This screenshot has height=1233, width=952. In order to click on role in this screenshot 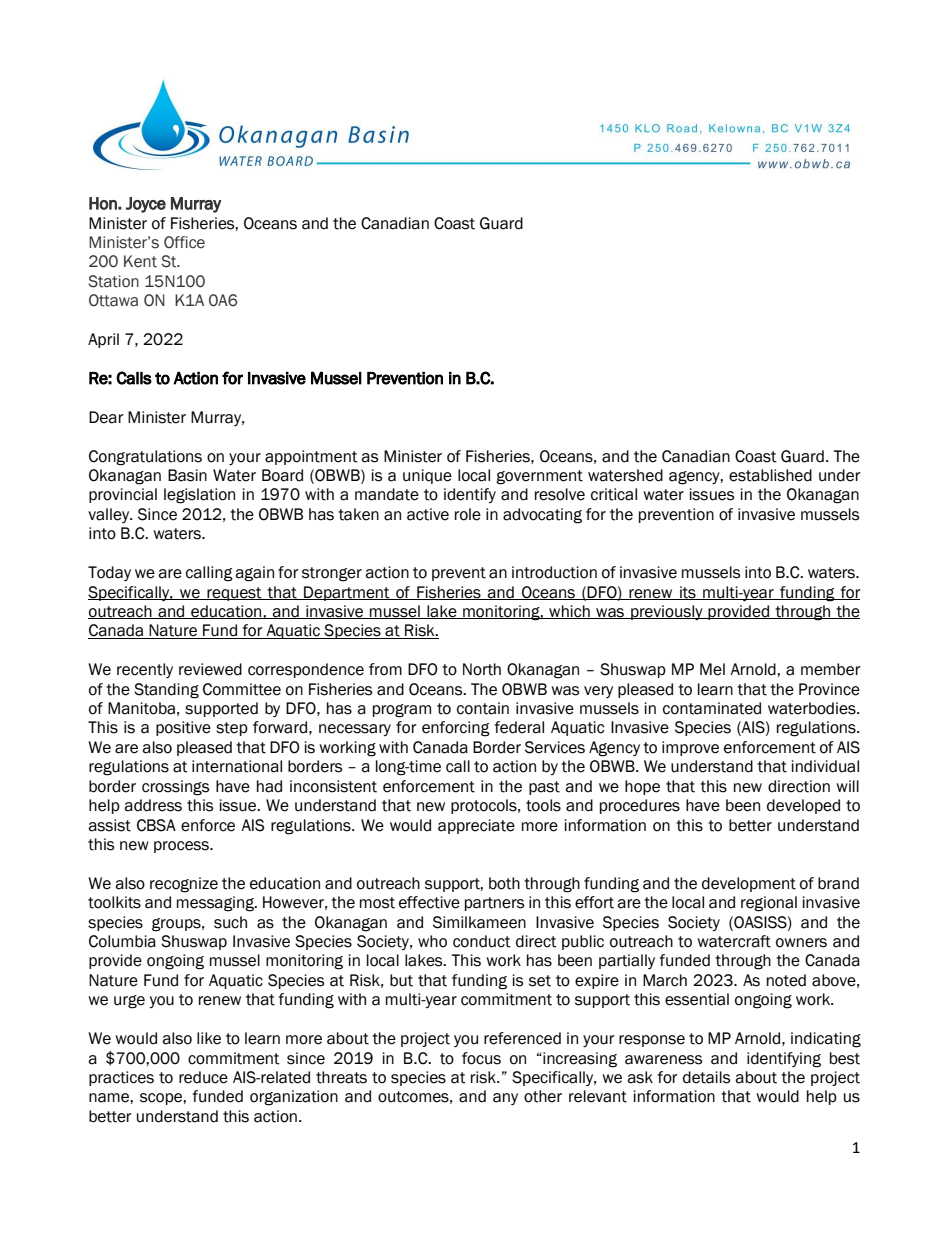, I will do `click(468, 514)`.
